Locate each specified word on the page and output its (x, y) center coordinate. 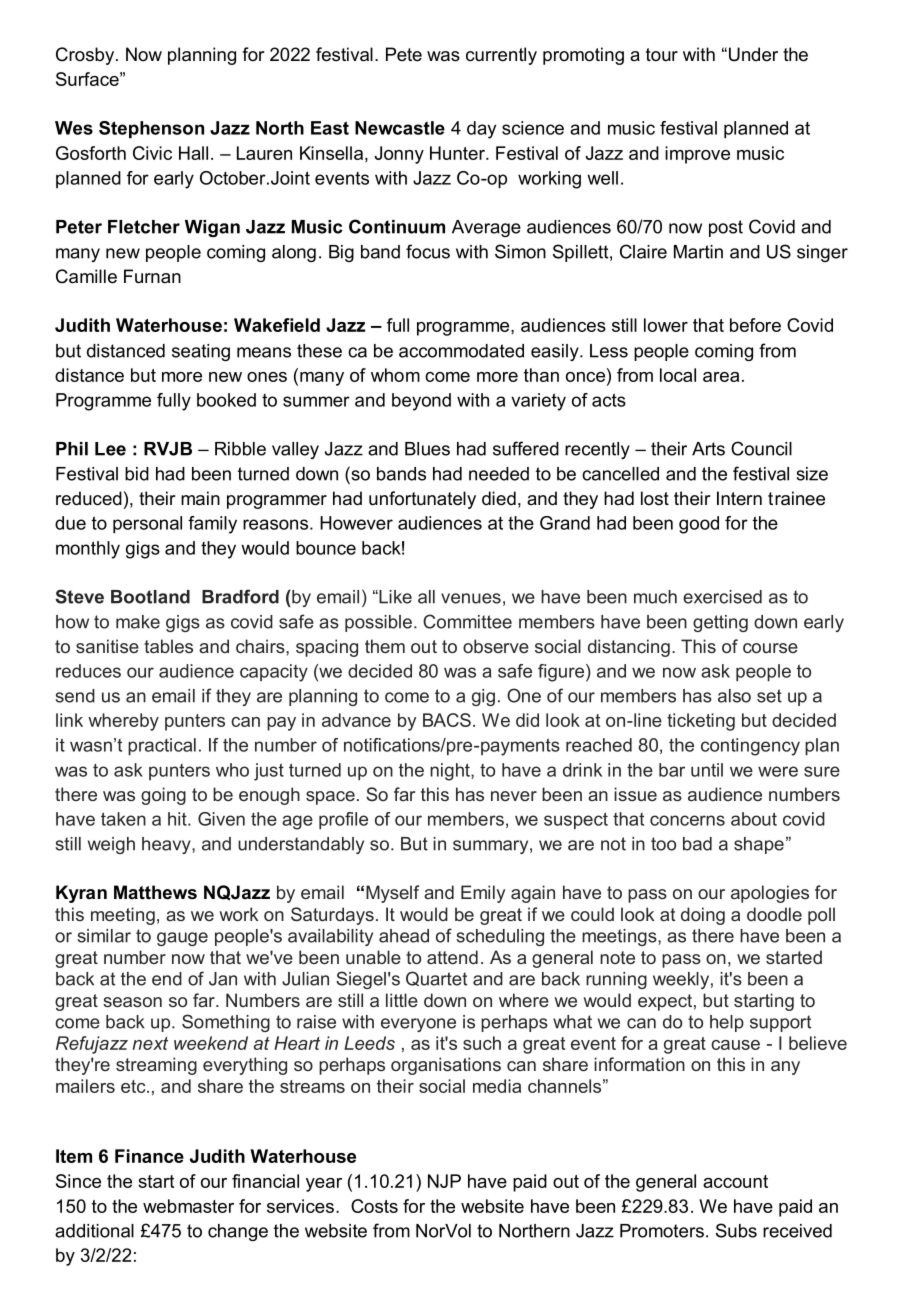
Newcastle (400, 128)
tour (662, 55)
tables (168, 646)
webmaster (188, 1206)
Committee (467, 621)
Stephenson (151, 129)
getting (720, 623)
